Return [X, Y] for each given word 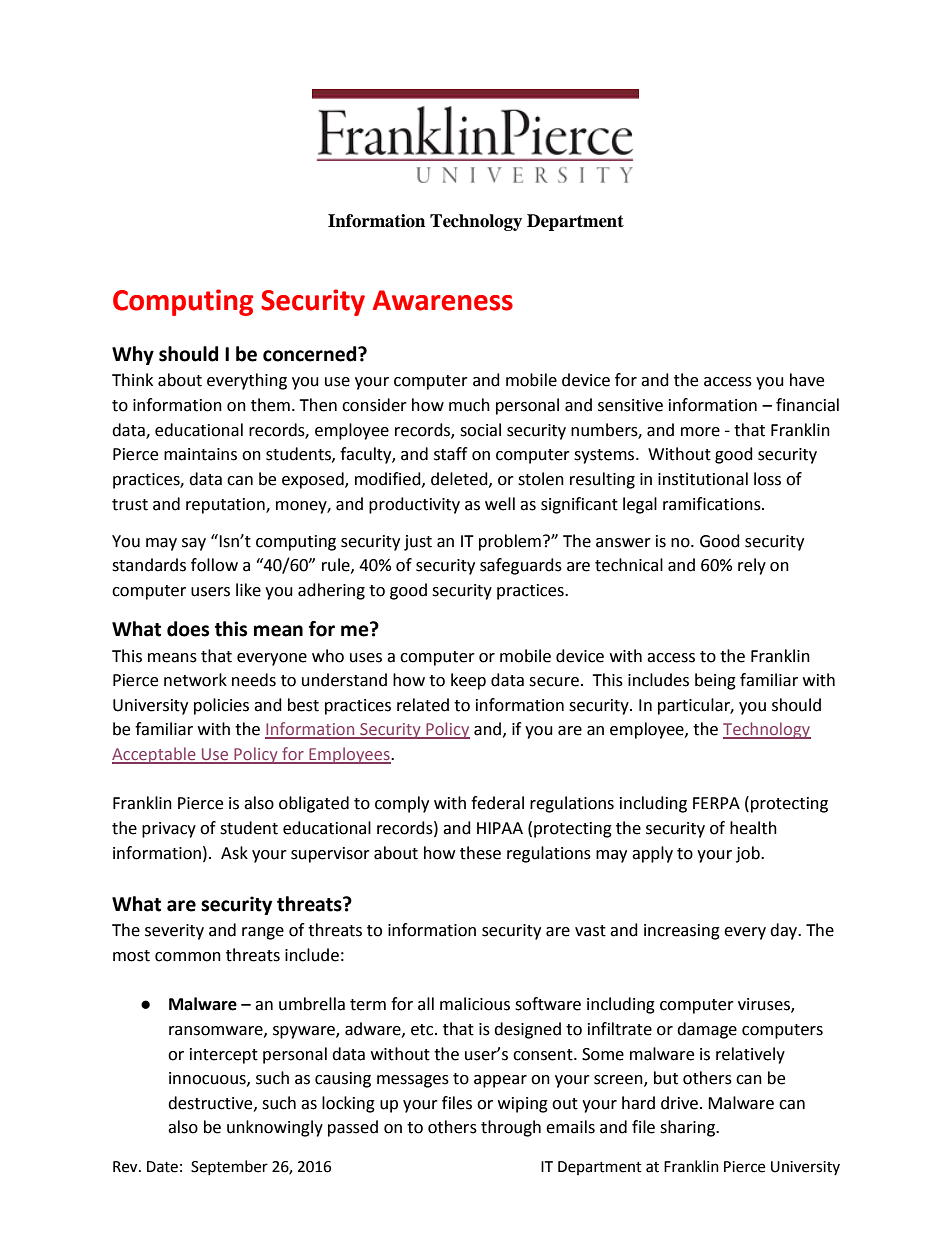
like [248, 590]
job [749, 854]
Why [133, 355]
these [480, 853]
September [229, 1167]
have [807, 380]
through [511, 1128]
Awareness [443, 300]
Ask [234, 853]
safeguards [521, 566]
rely [752, 566]
